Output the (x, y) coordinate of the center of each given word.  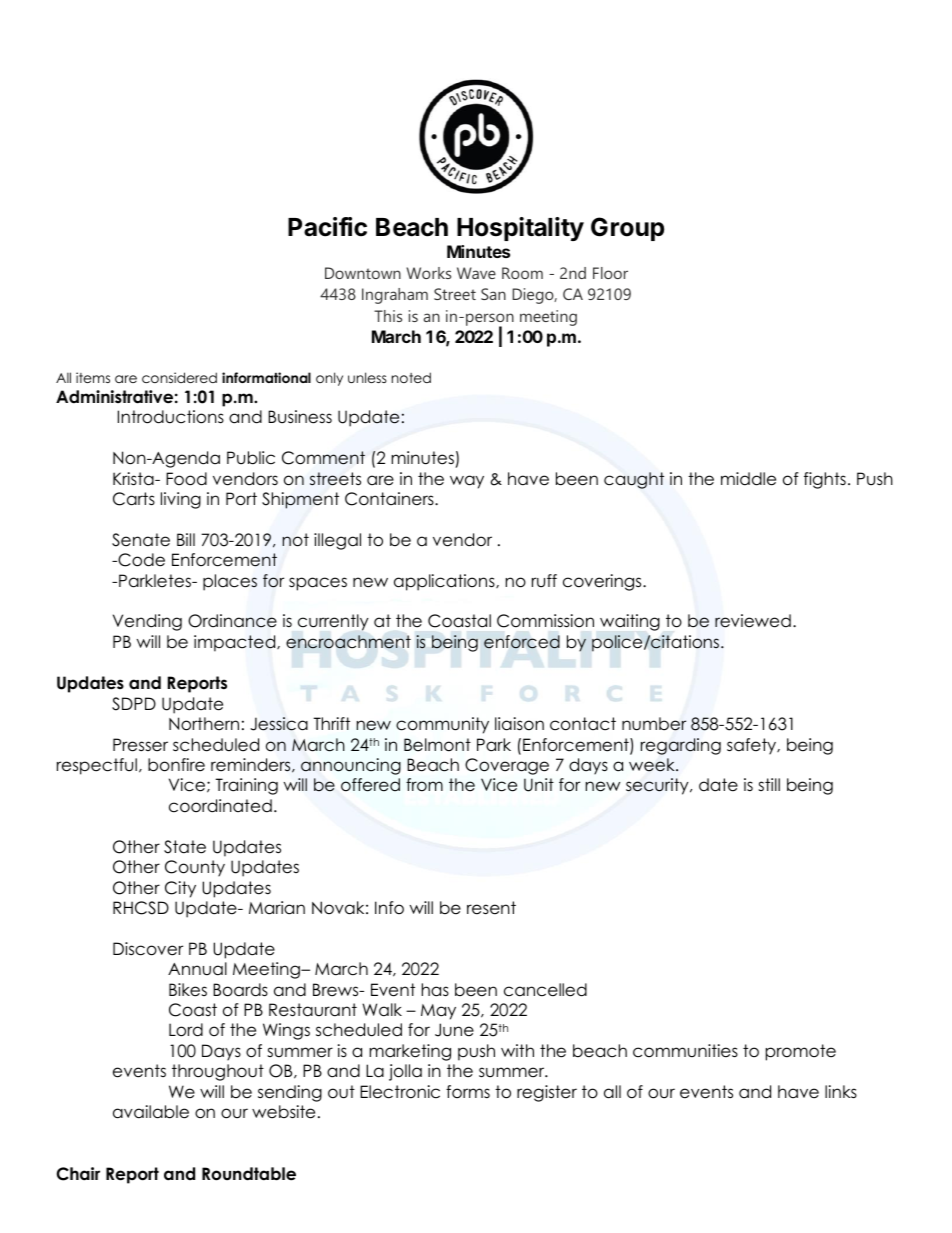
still (769, 784)
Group (627, 229)
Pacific (327, 227)
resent (491, 908)
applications (445, 582)
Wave (476, 273)
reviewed (753, 621)
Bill (186, 539)
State (185, 847)
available (151, 1112)
